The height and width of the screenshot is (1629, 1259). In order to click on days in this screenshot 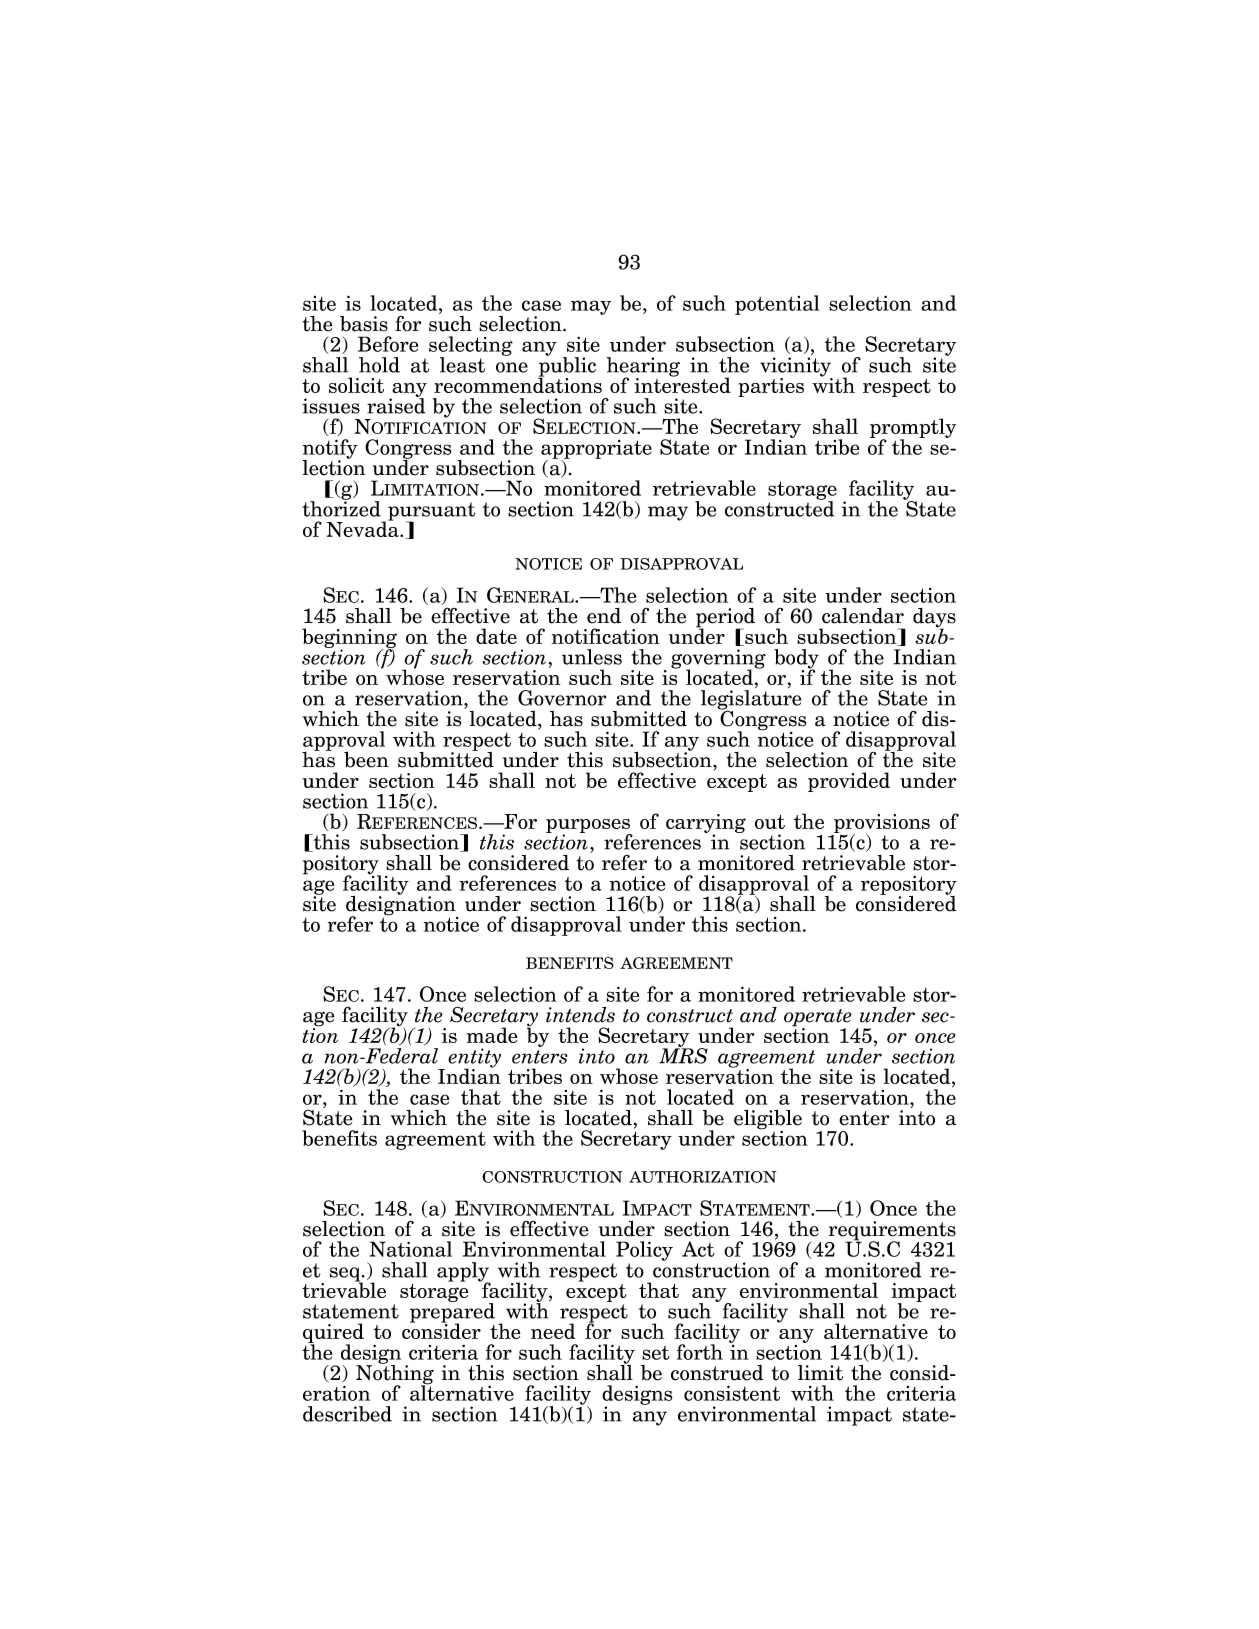, I will do `click(934, 619)`.
